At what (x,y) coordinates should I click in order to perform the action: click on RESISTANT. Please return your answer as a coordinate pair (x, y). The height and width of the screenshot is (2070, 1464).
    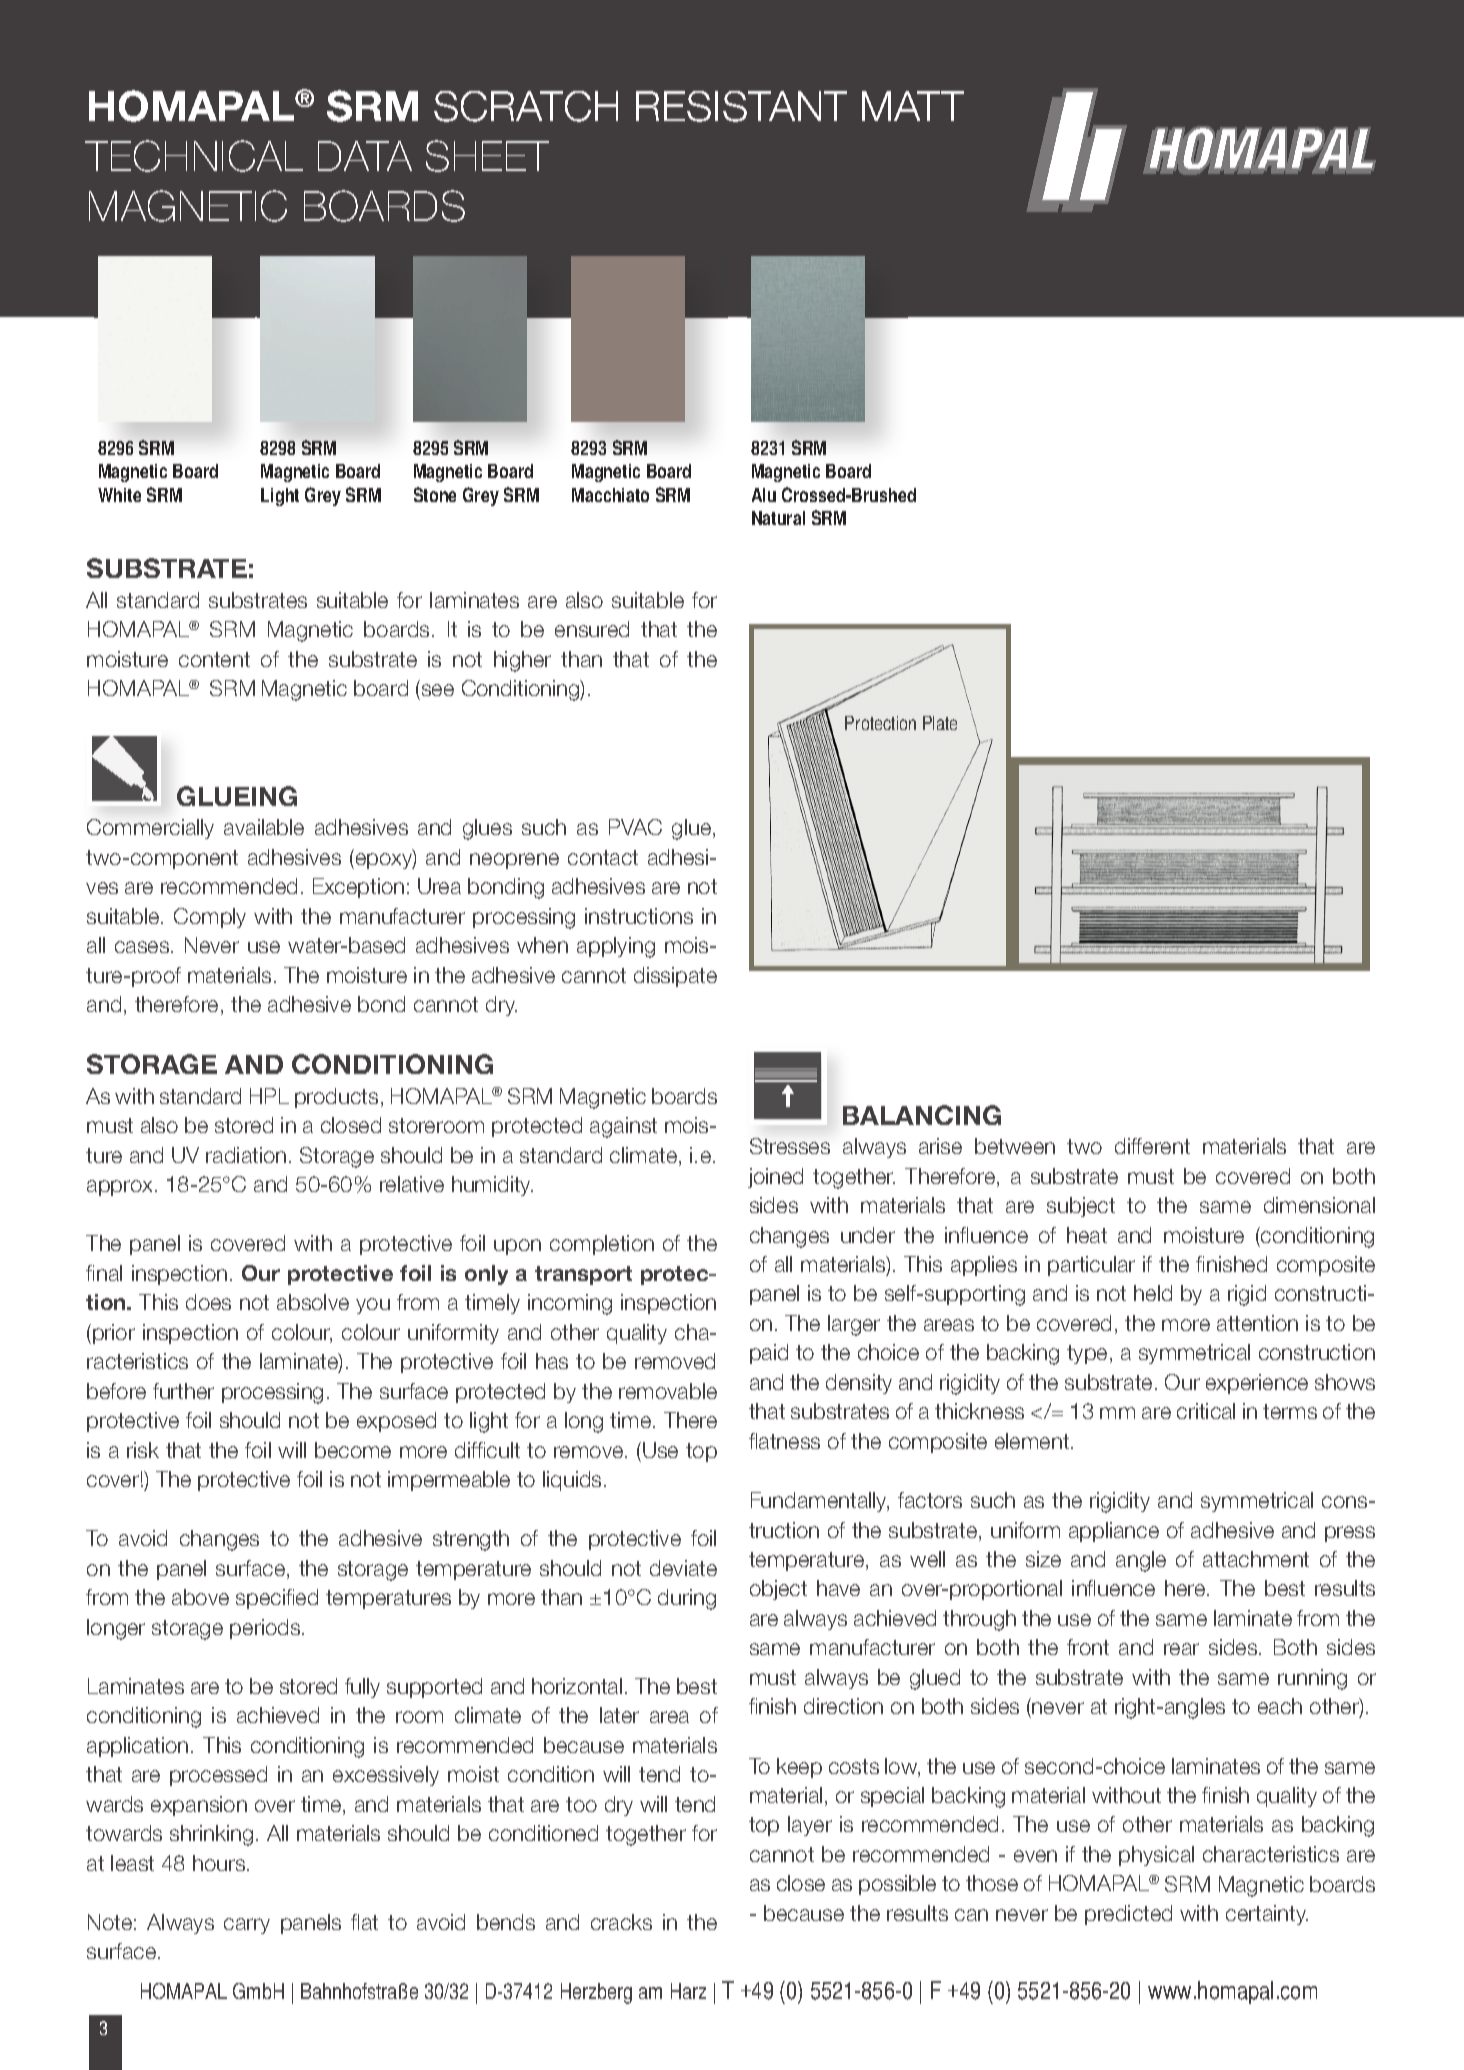
    Looking at the image, I should click on (741, 106).
